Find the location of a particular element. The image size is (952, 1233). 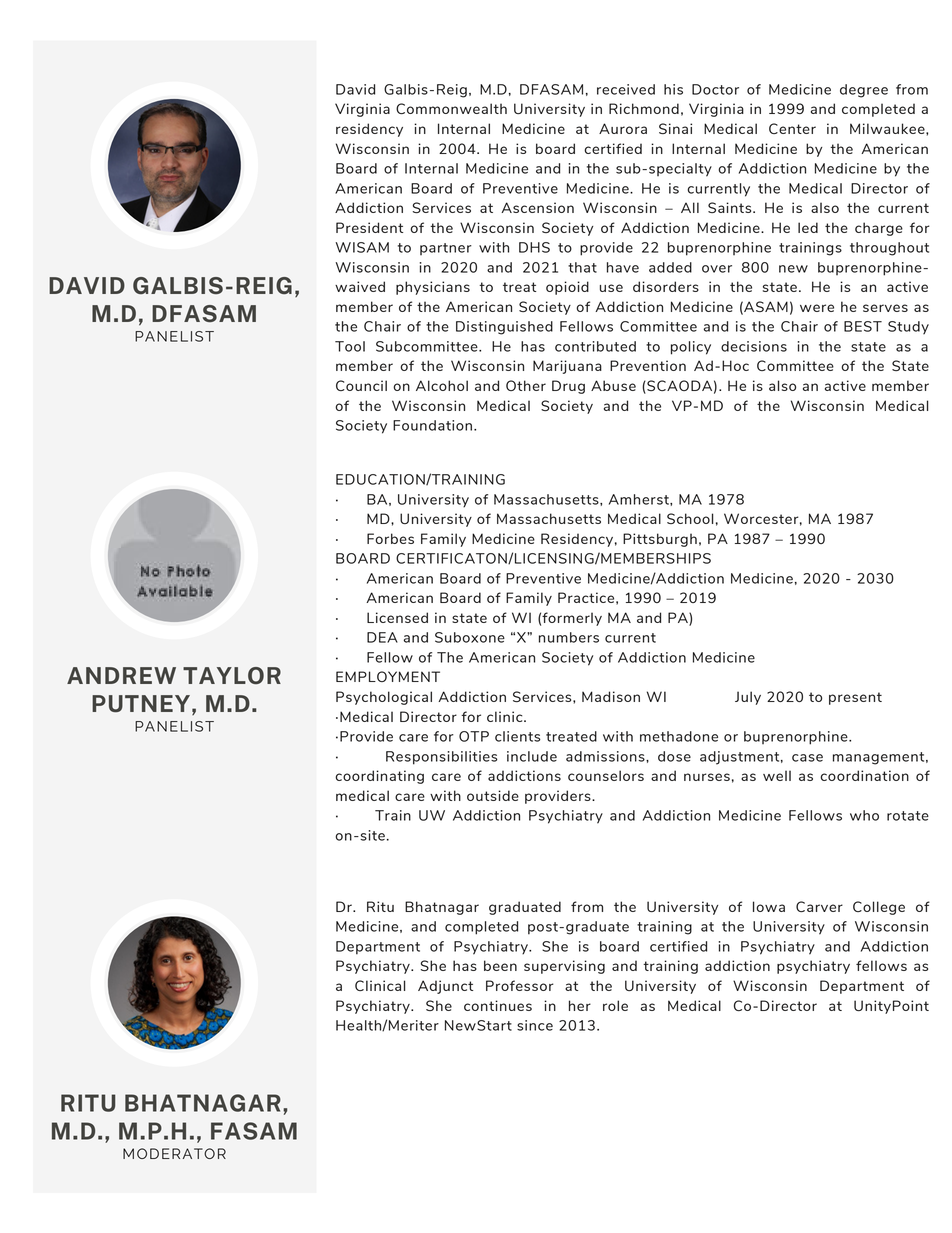

well is located at coordinates (777, 775).
